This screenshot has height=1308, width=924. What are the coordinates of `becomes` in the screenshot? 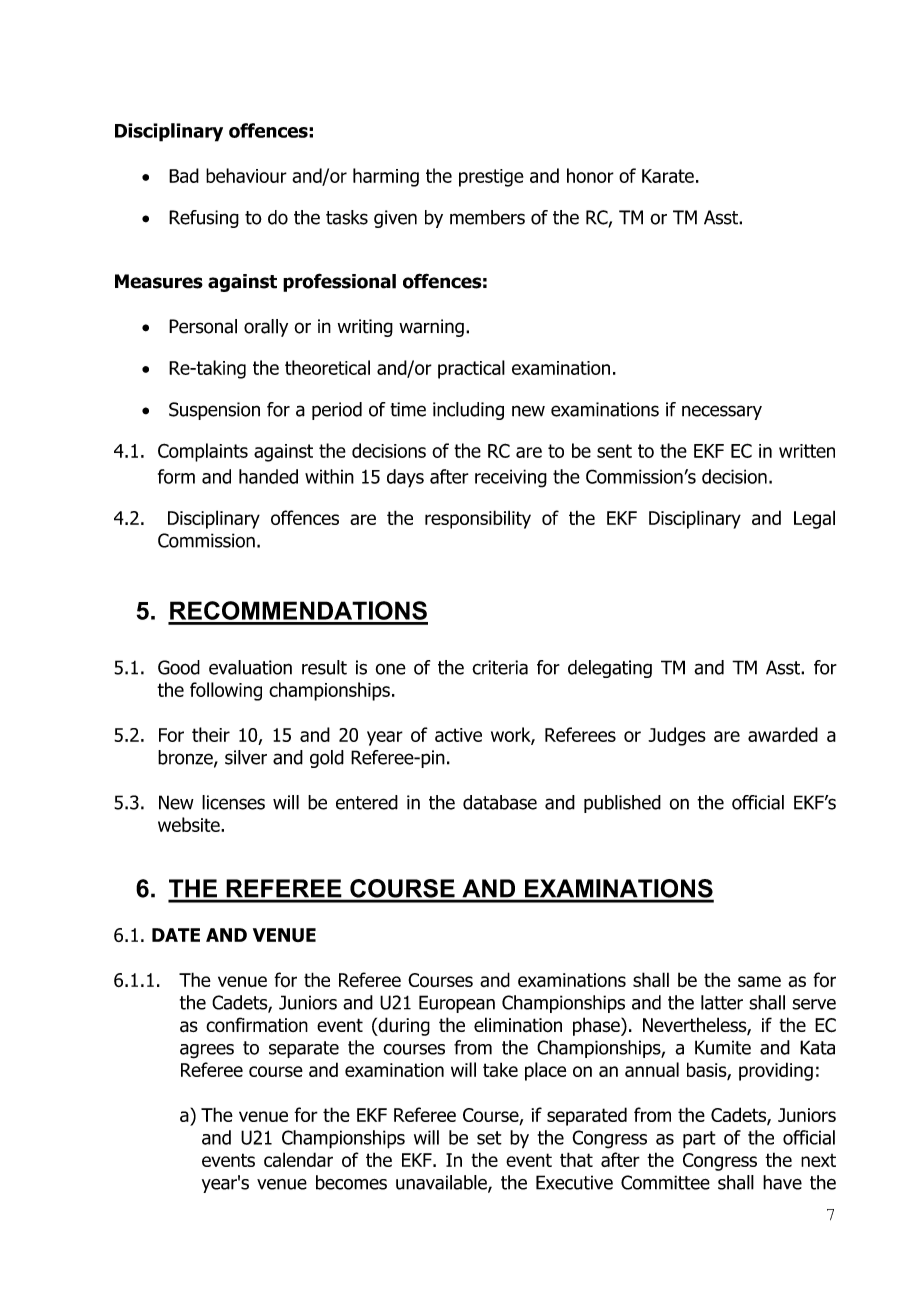 It's located at (351, 1182).
